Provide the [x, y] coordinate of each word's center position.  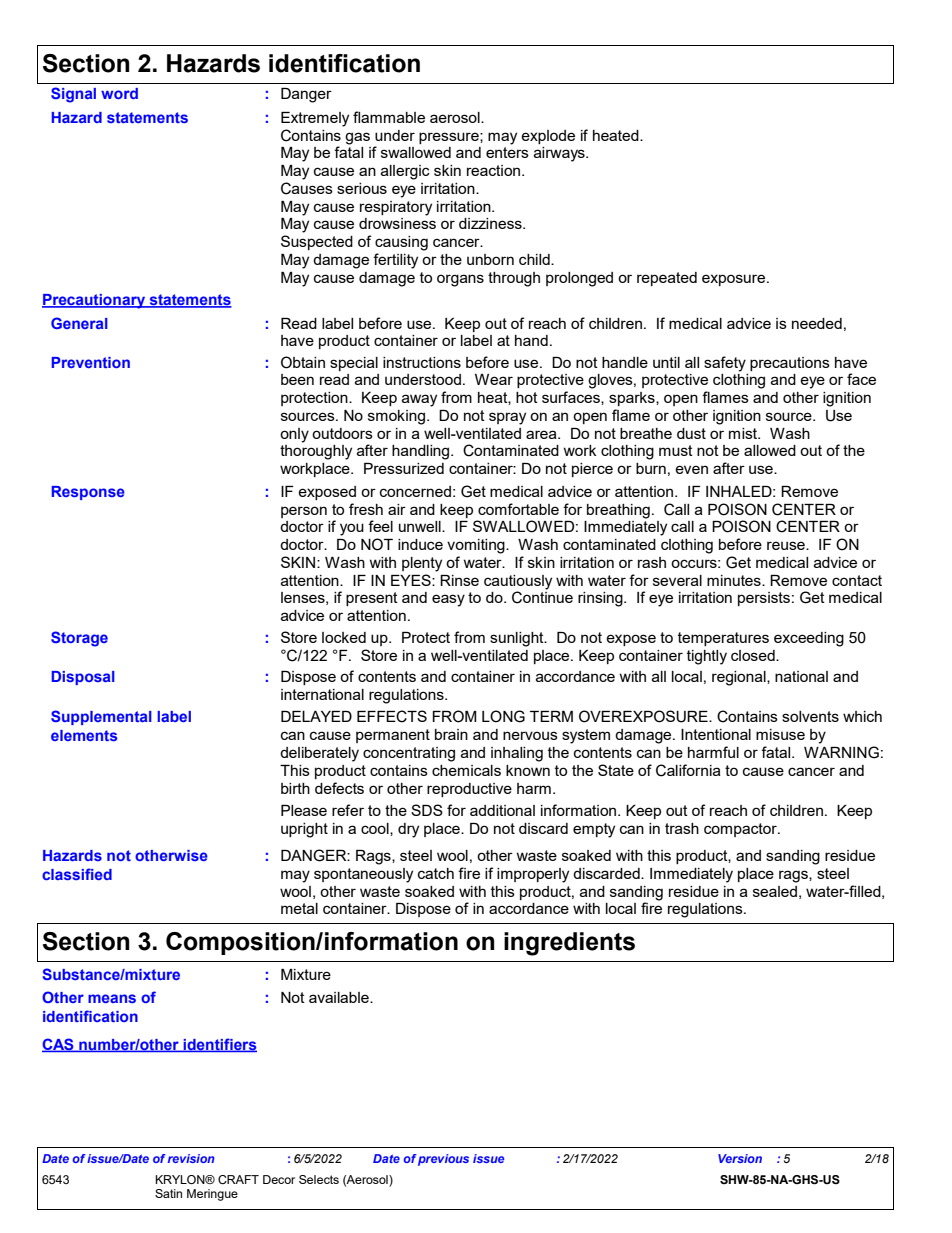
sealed [775, 891]
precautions [790, 364]
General [79, 323]
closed [754, 655]
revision [191, 1158]
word [119, 93]
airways [560, 154]
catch [436, 873]
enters [507, 152]
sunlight [518, 639]
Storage [79, 639]
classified [77, 874]
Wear [494, 379]
